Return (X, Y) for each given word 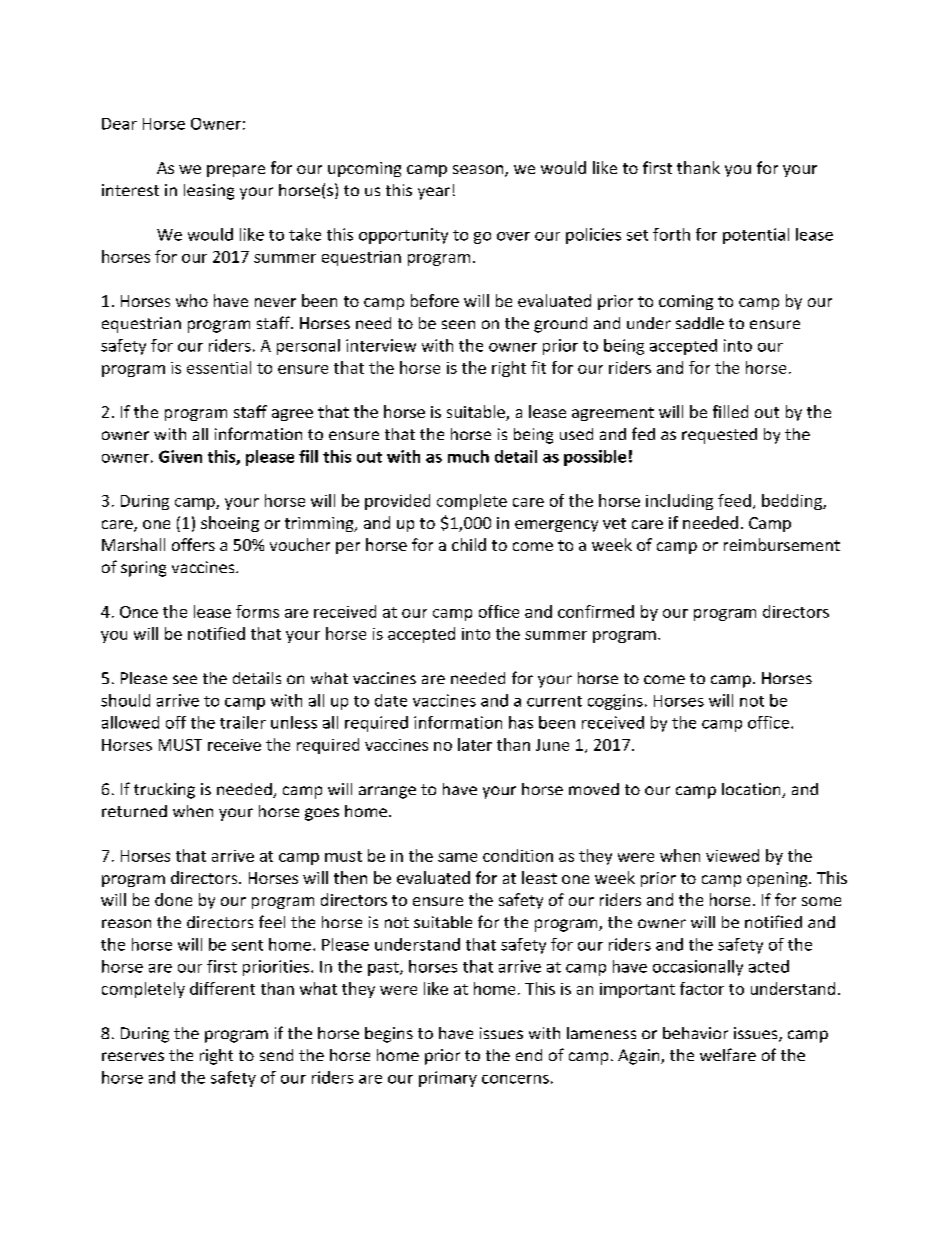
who (192, 300)
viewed (732, 855)
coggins (615, 702)
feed (734, 500)
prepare (236, 171)
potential (756, 236)
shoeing (230, 524)
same (457, 857)
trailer (243, 722)
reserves (133, 1056)
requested (719, 436)
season (478, 169)
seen (458, 324)
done (173, 899)
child (469, 544)
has (521, 722)
